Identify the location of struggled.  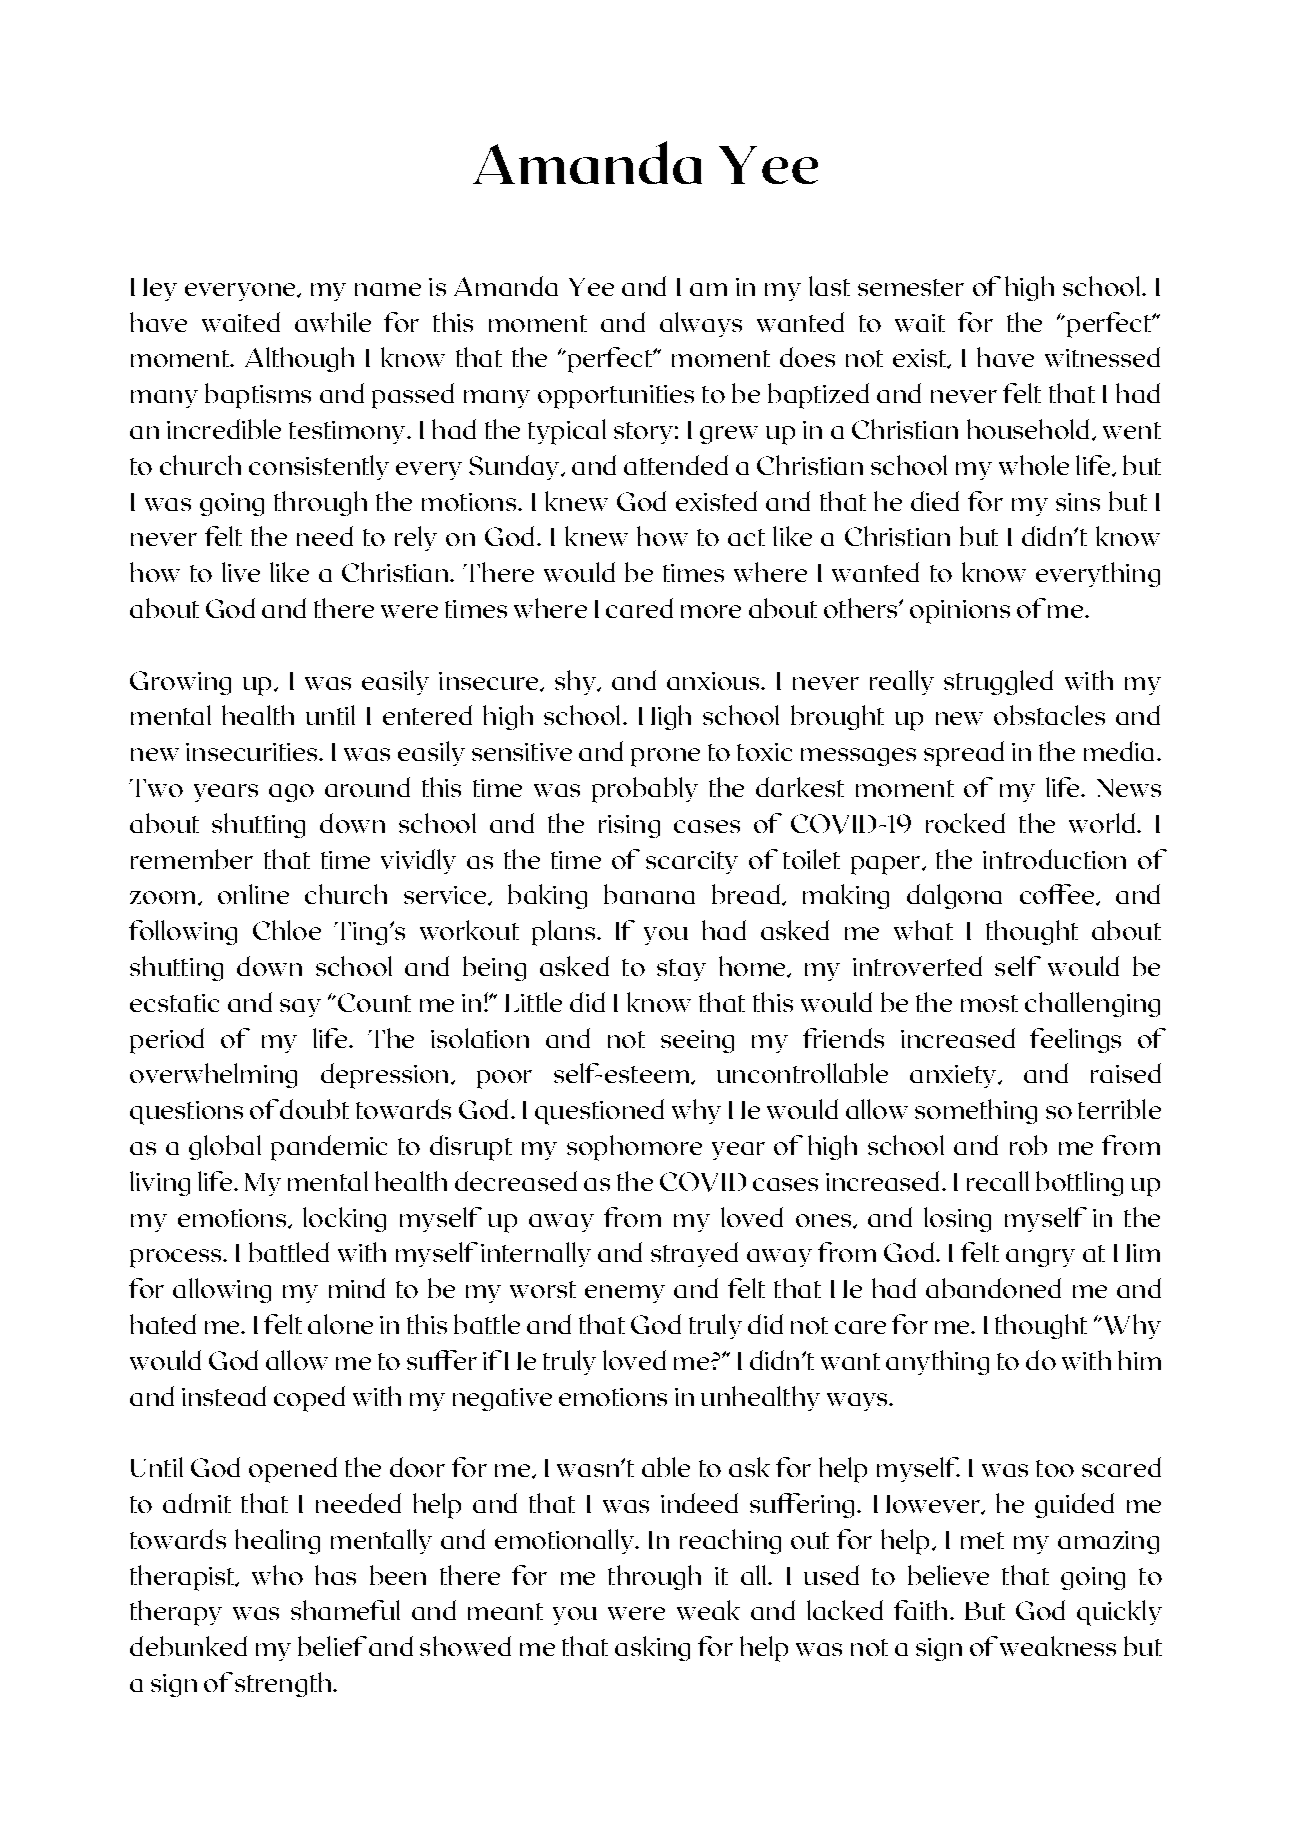
(998, 682).
